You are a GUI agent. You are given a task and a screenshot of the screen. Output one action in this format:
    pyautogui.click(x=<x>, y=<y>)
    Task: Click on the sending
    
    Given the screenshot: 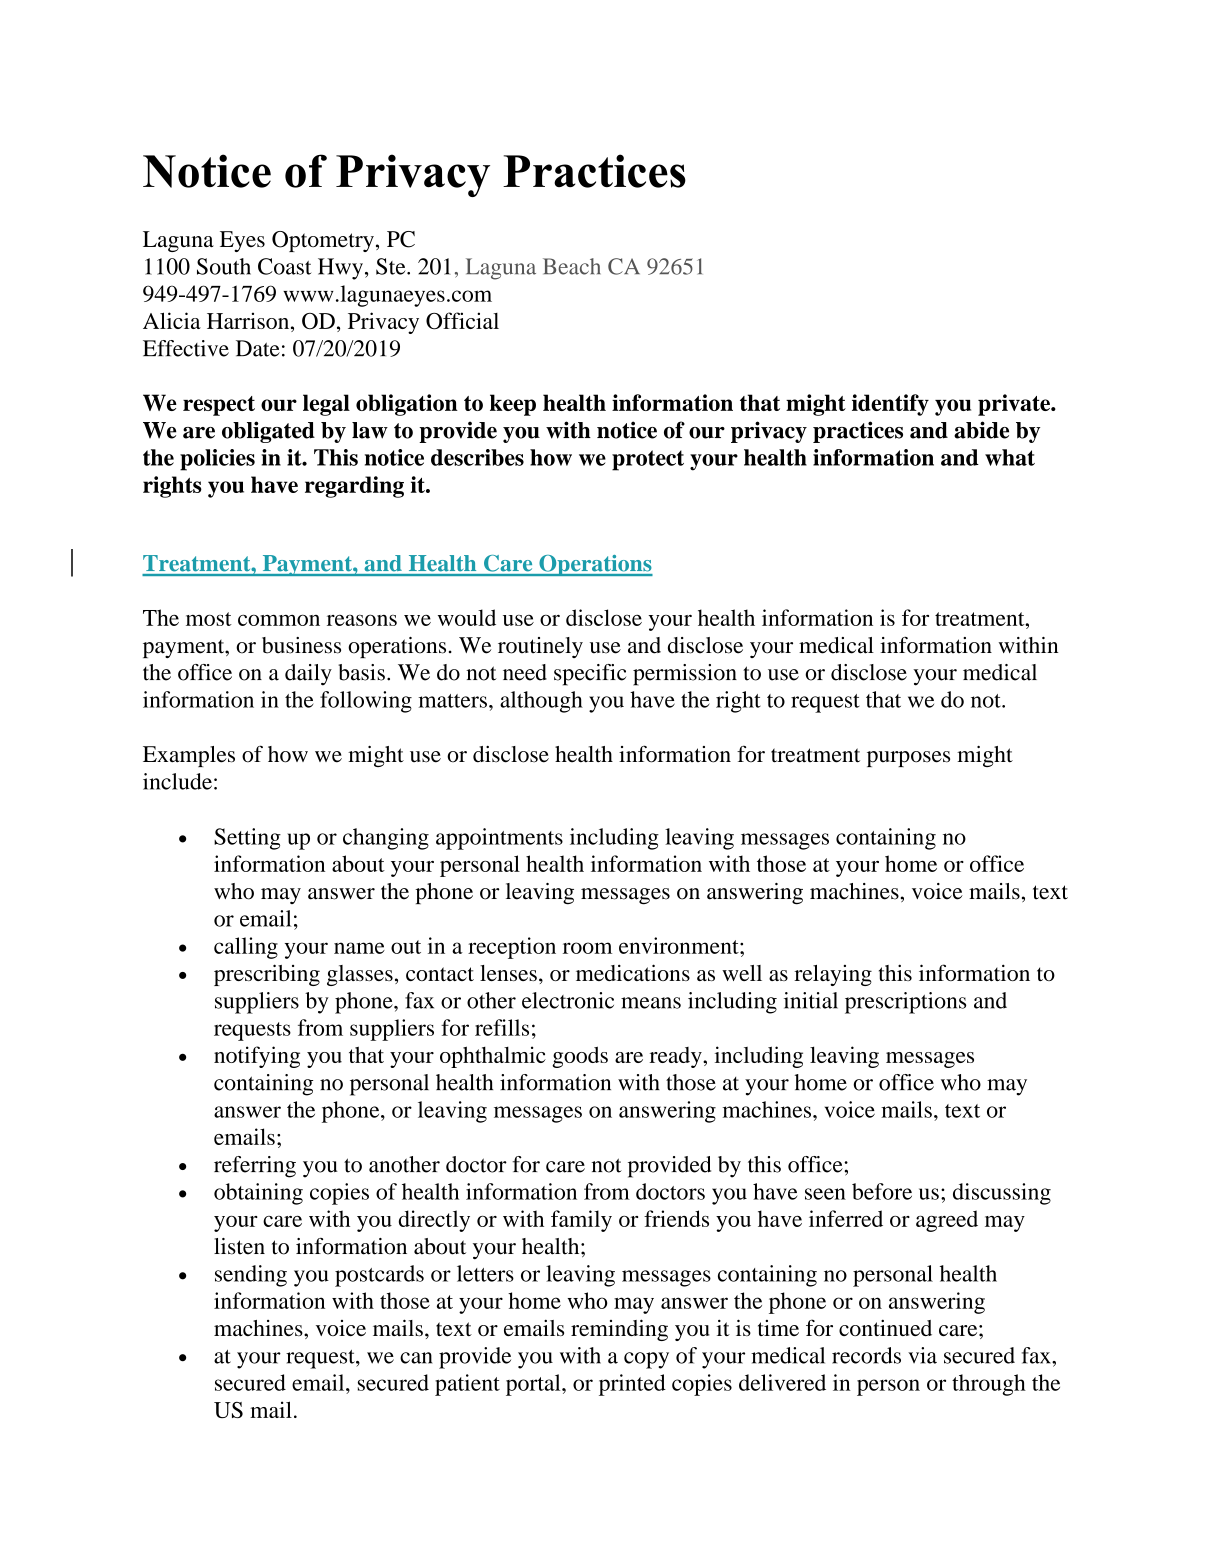 What is the action you would take?
    pyautogui.click(x=251, y=1276)
